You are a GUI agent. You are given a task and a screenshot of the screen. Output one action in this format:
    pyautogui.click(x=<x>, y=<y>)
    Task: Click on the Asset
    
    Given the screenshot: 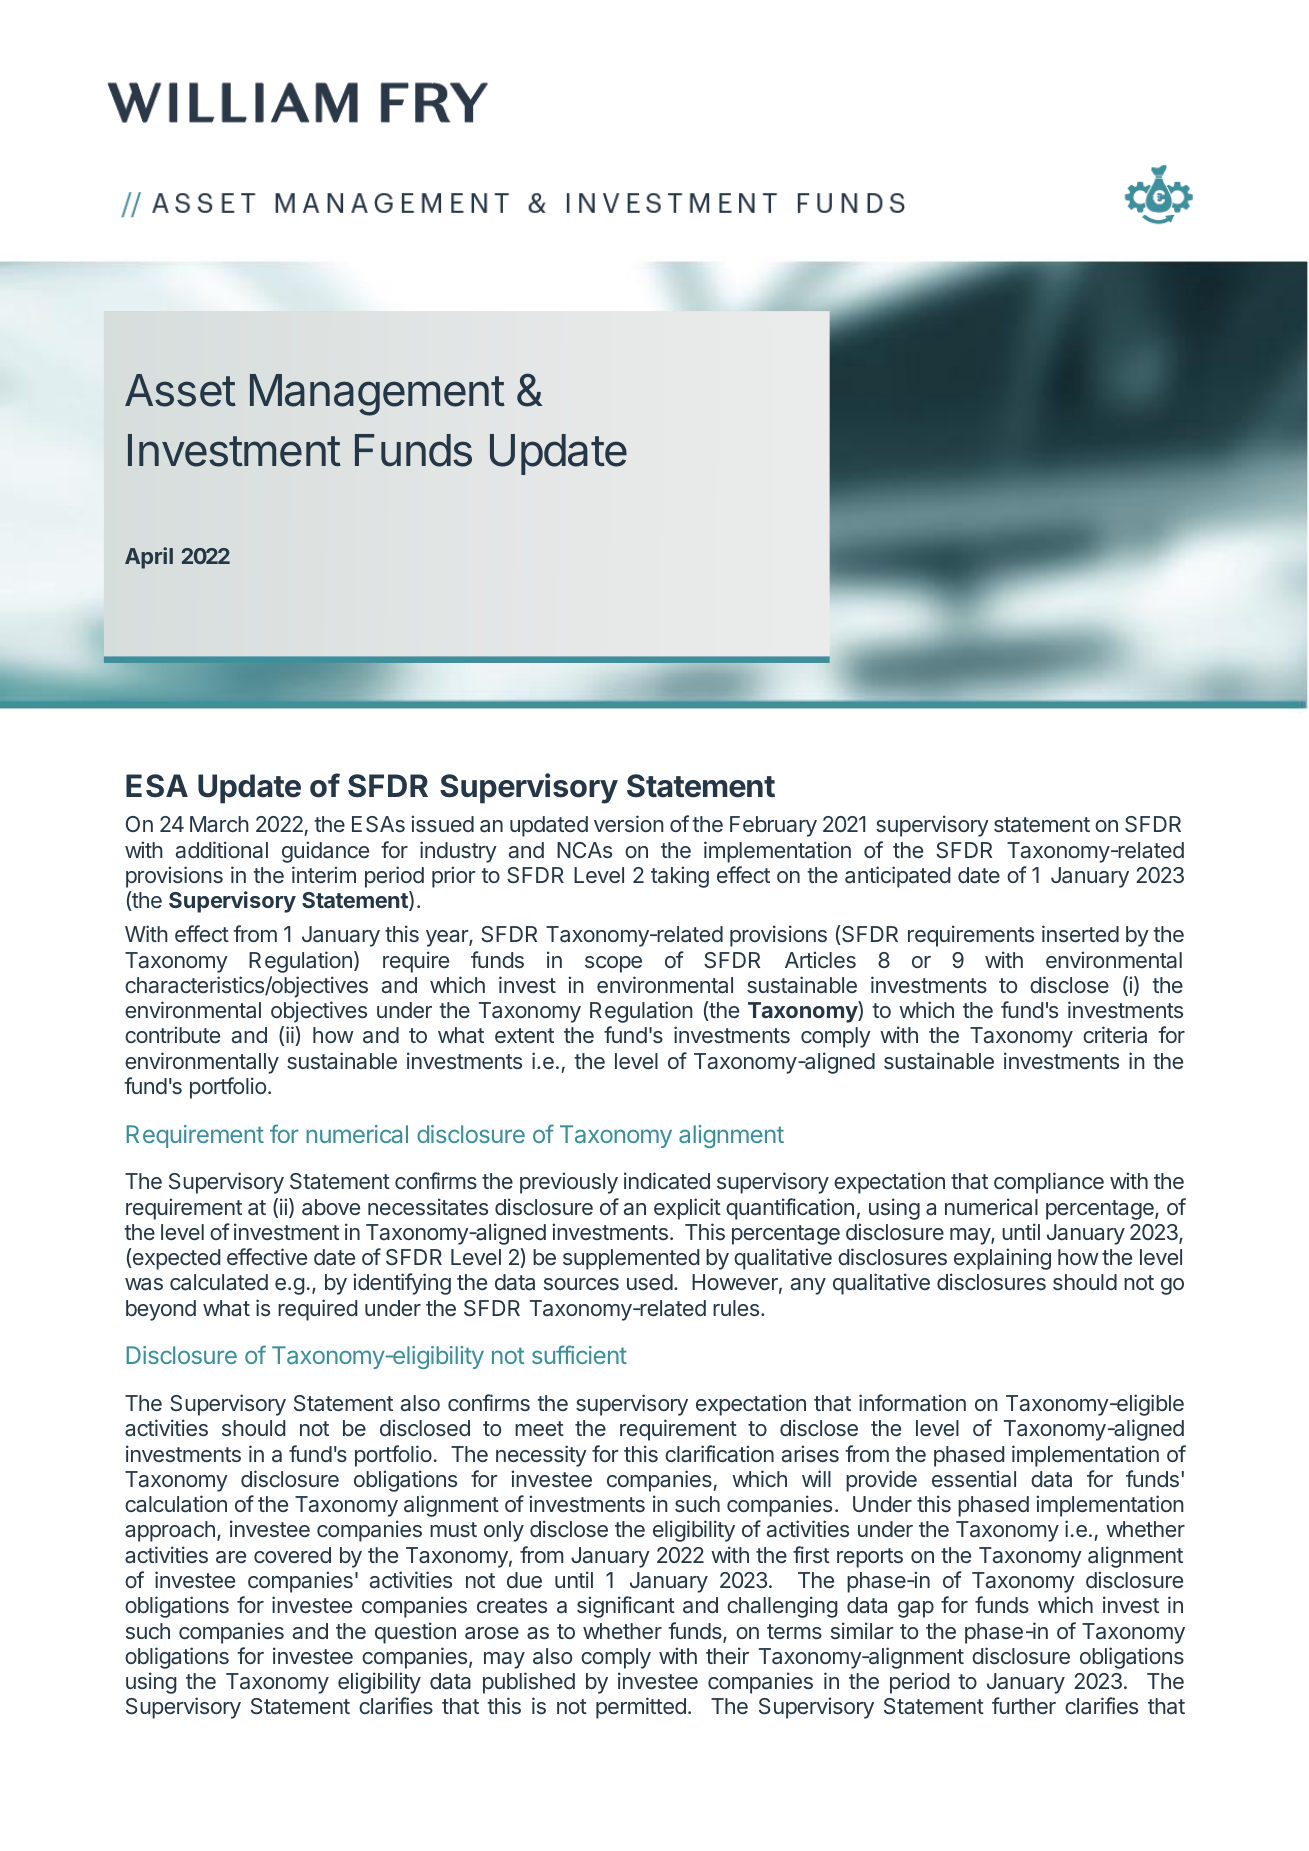 What is the action you would take?
    pyautogui.click(x=180, y=390)
